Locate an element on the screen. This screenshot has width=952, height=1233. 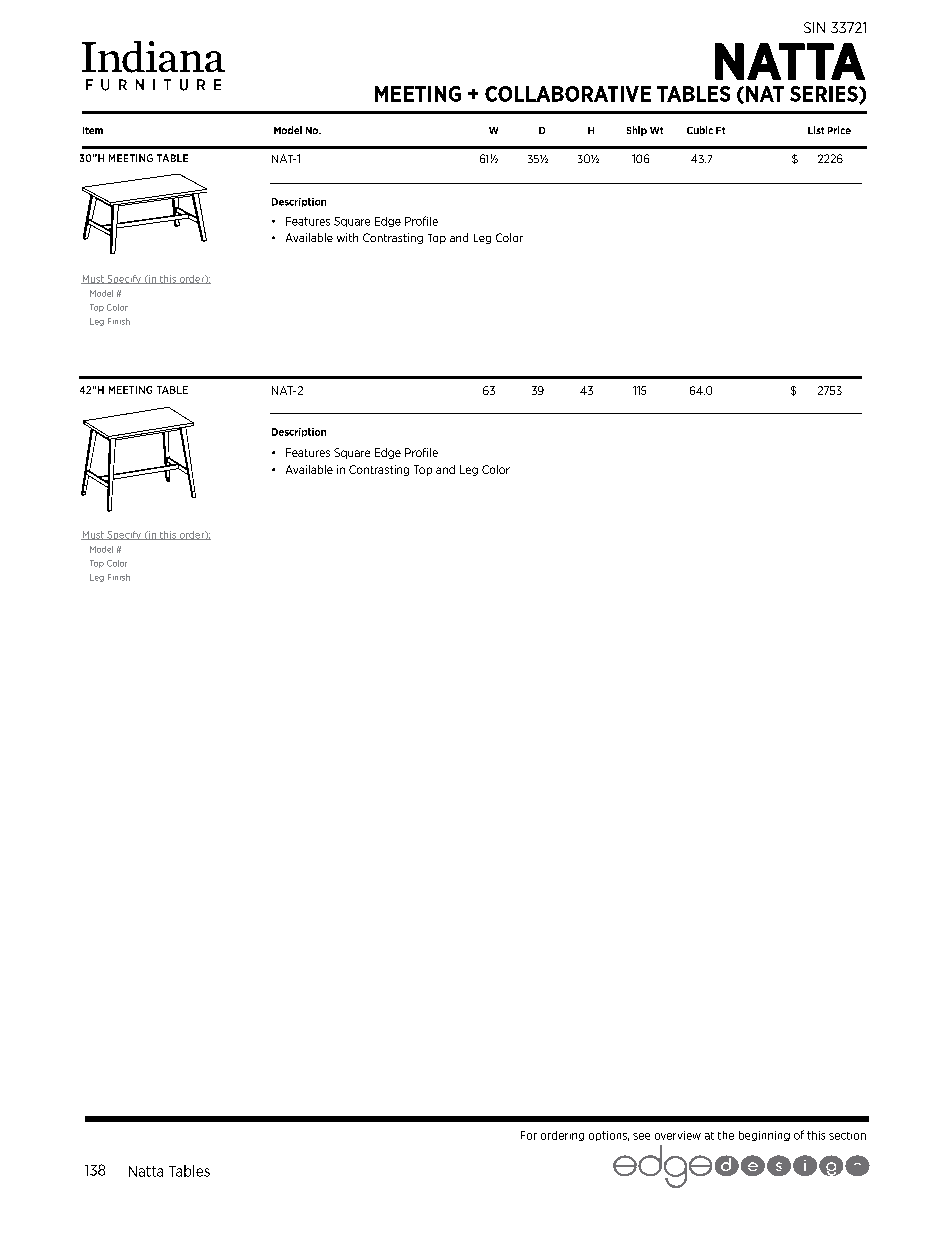
COLLABORATIVE is located at coordinates (568, 94).
